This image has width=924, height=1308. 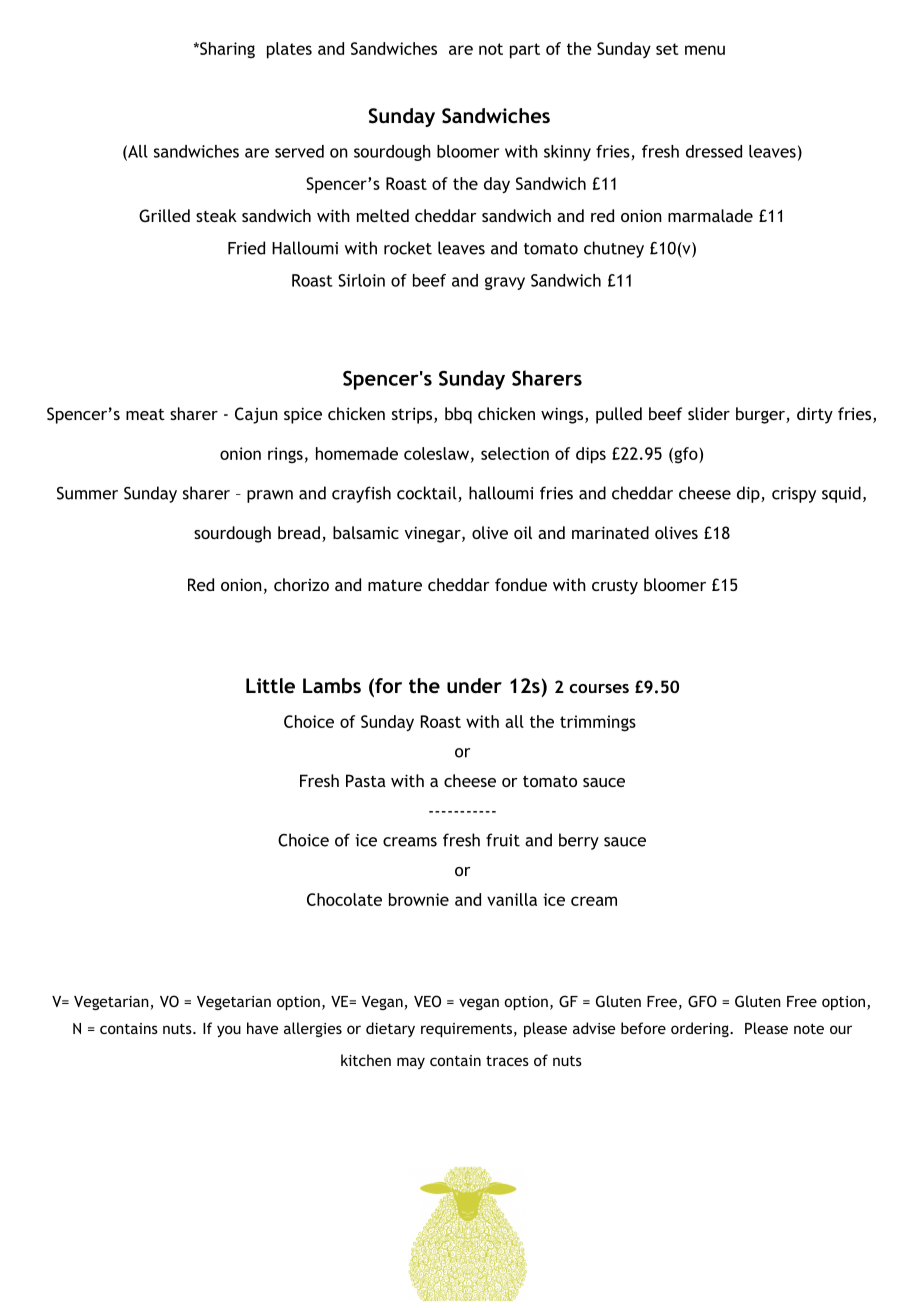 I want to click on Little, so click(x=270, y=685).
